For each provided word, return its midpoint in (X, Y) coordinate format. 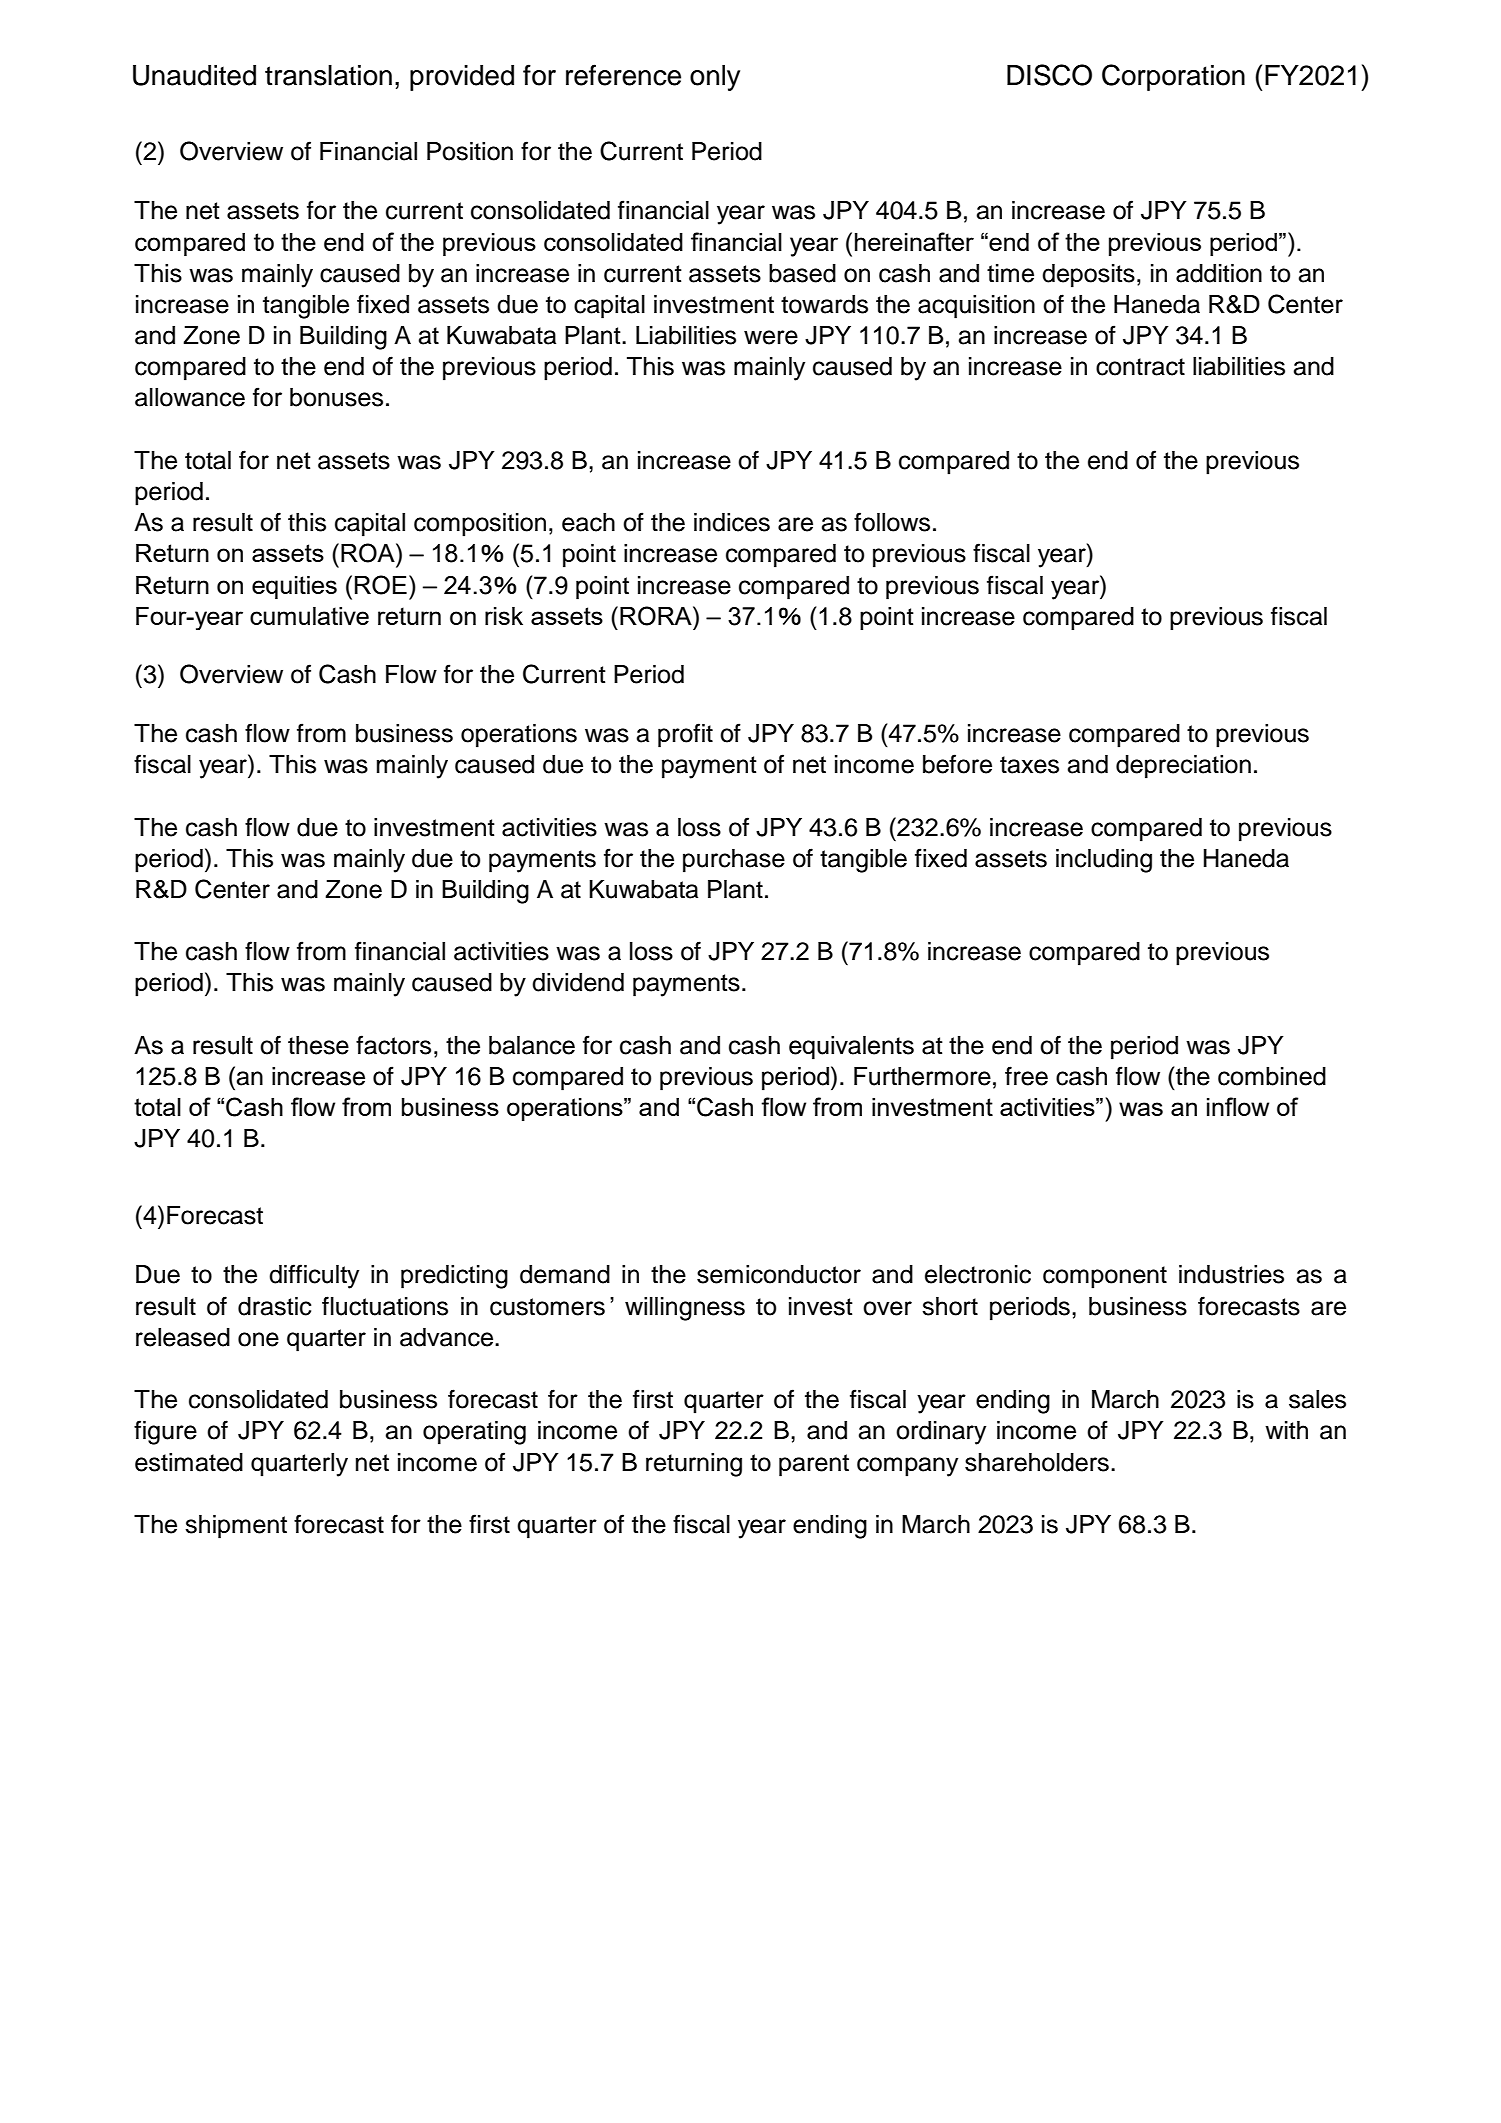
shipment (236, 1527)
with (1286, 1430)
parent (814, 1465)
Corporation (1173, 77)
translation (328, 75)
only (715, 78)
